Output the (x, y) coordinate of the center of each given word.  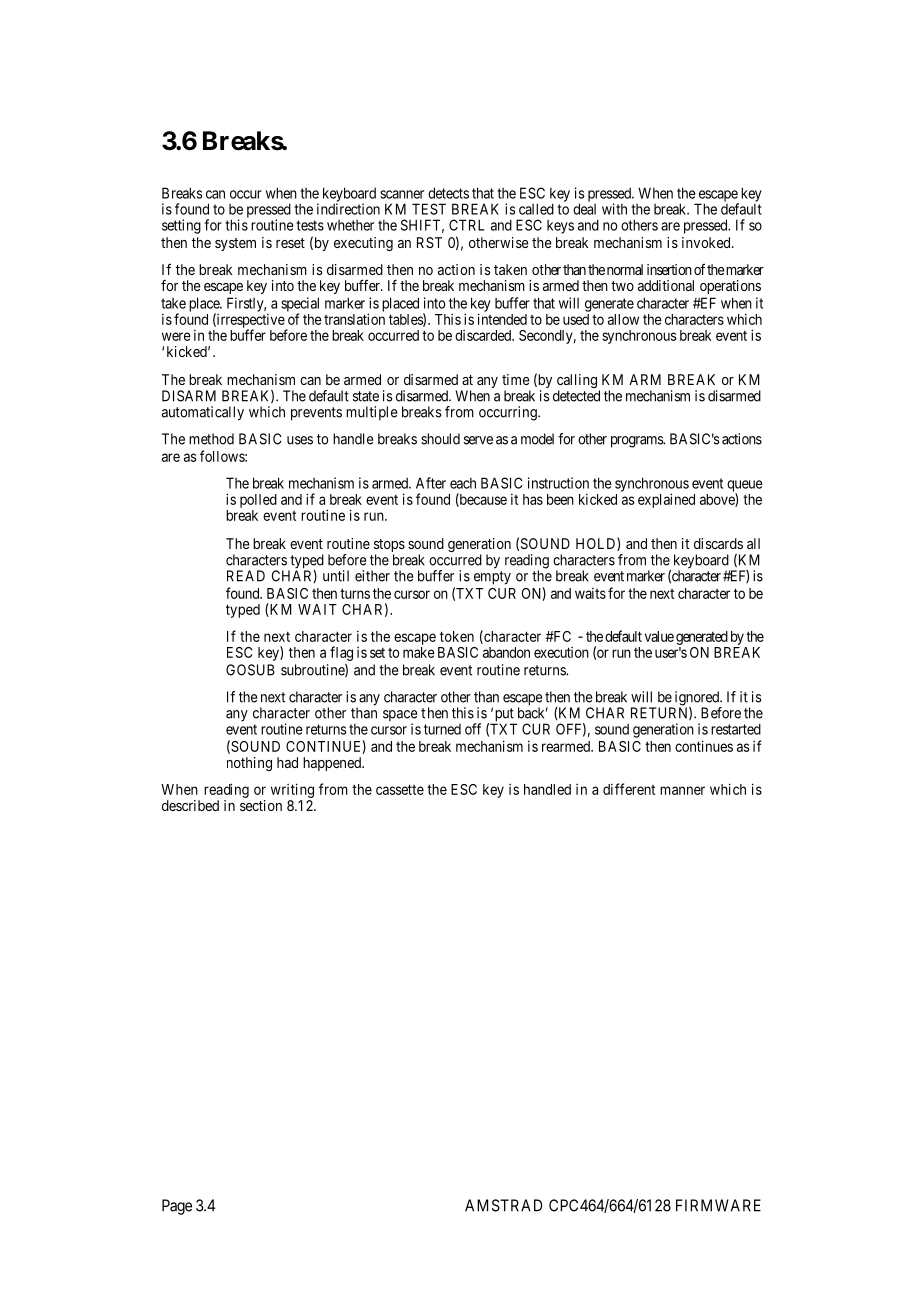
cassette (400, 789)
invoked (707, 242)
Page (177, 1207)
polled (258, 501)
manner (682, 790)
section (261, 805)
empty (492, 578)
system (235, 244)
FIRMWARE (718, 1205)
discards (718, 543)
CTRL (467, 225)
